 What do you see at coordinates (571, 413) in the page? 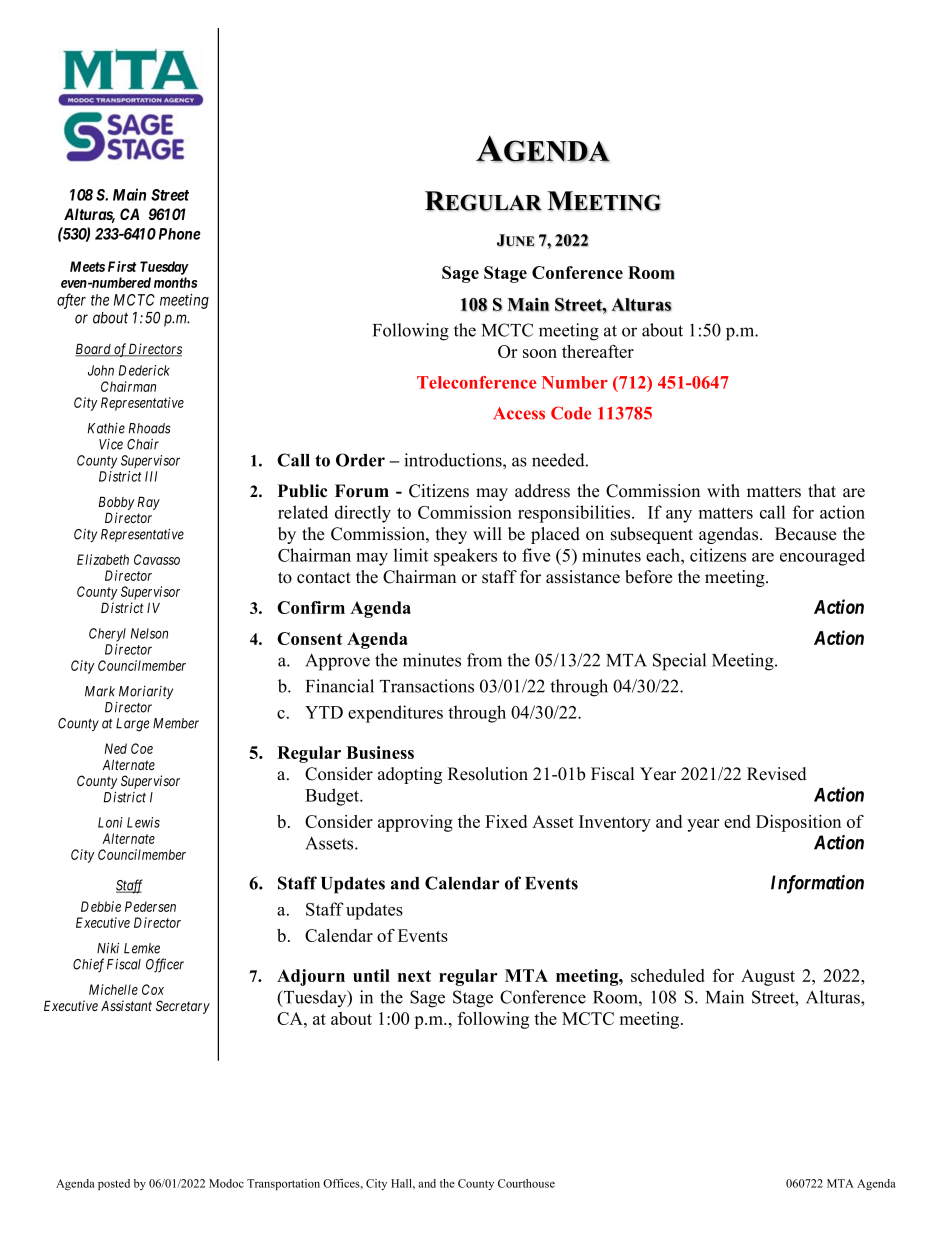
I see `Code` at bounding box center [571, 413].
